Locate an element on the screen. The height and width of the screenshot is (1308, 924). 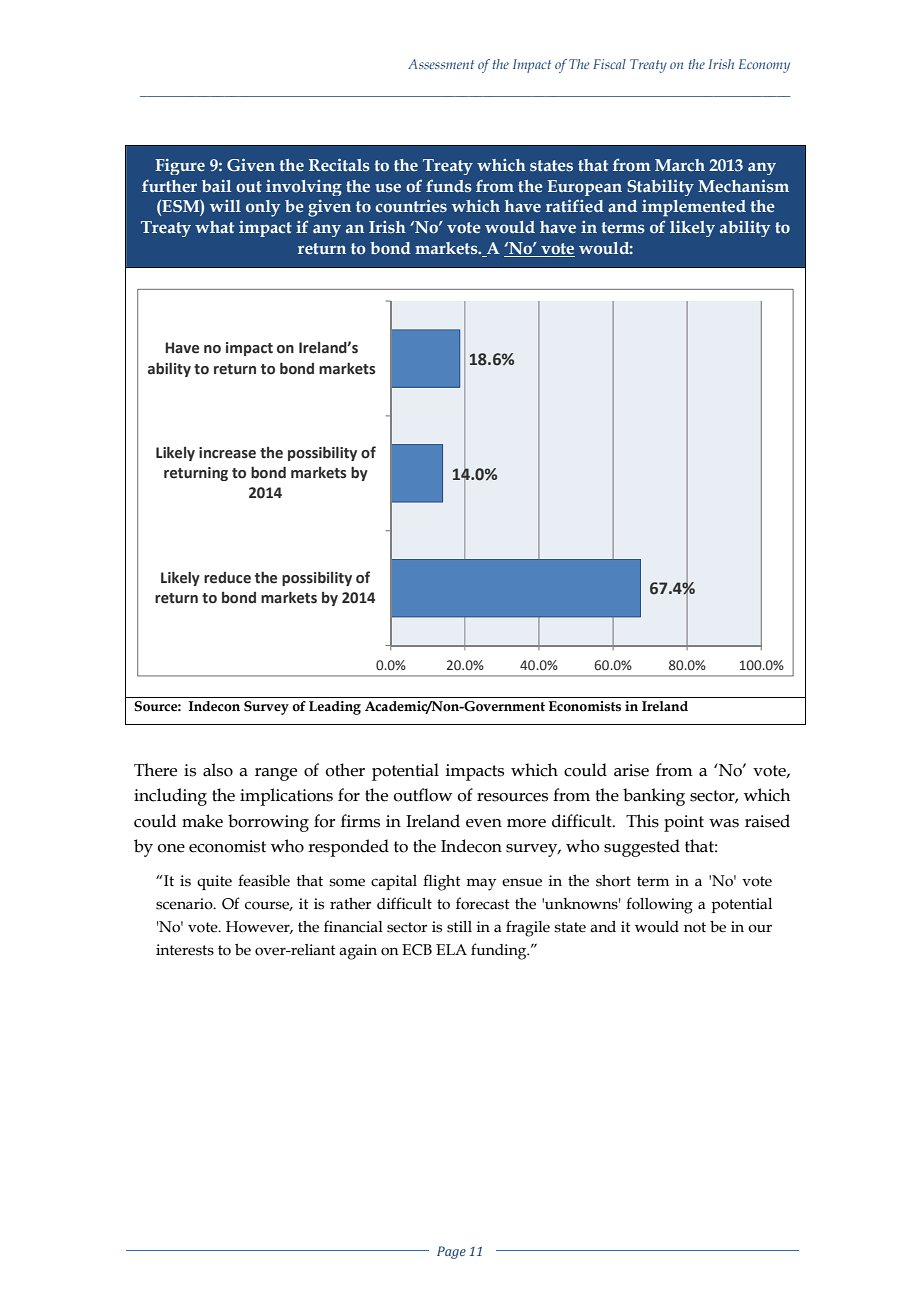
make is located at coordinates (202, 821).
